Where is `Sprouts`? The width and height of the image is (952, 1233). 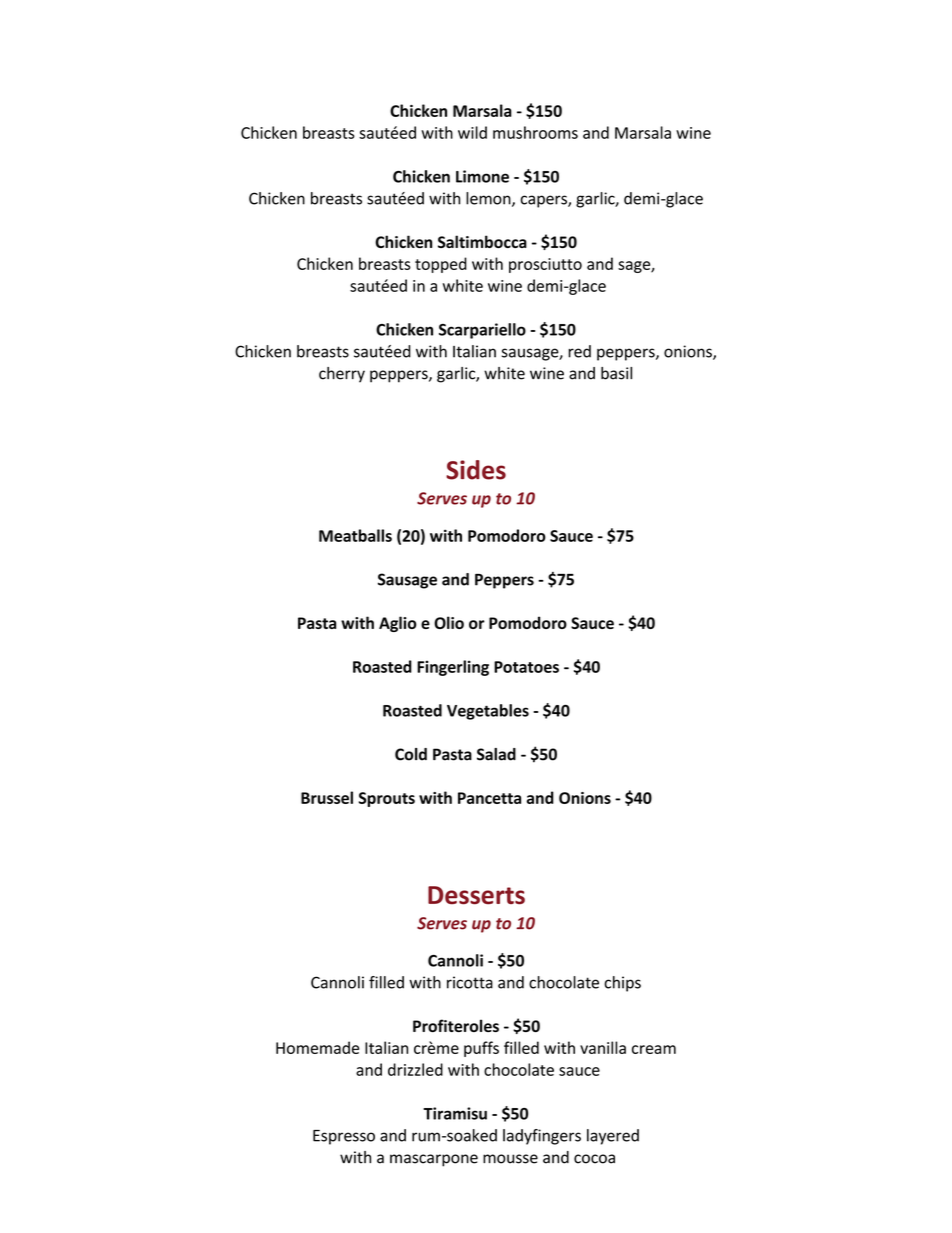
Sprouts is located at coordinates (387, 799).
